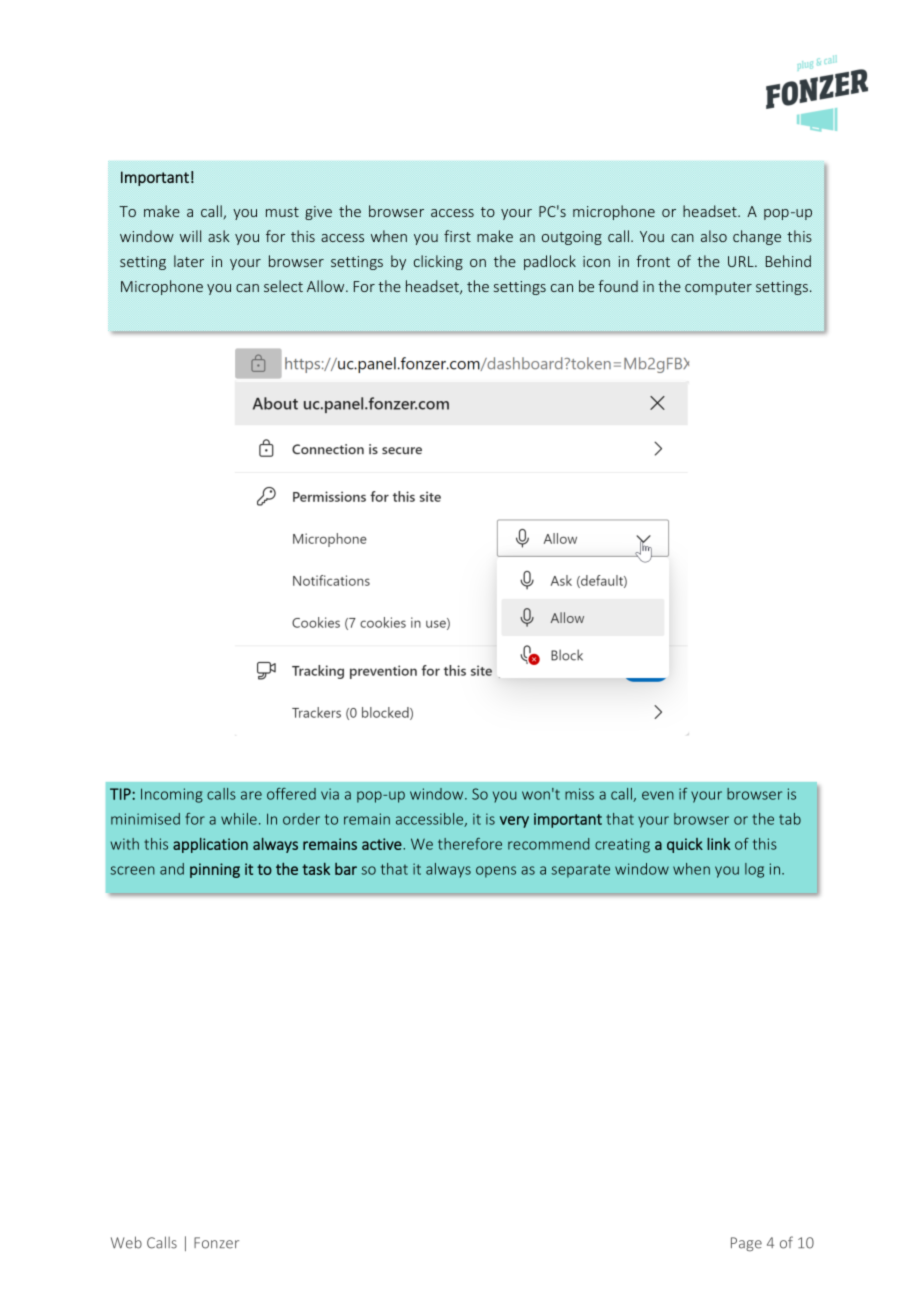  I want to click on will, so click(190, 236).
